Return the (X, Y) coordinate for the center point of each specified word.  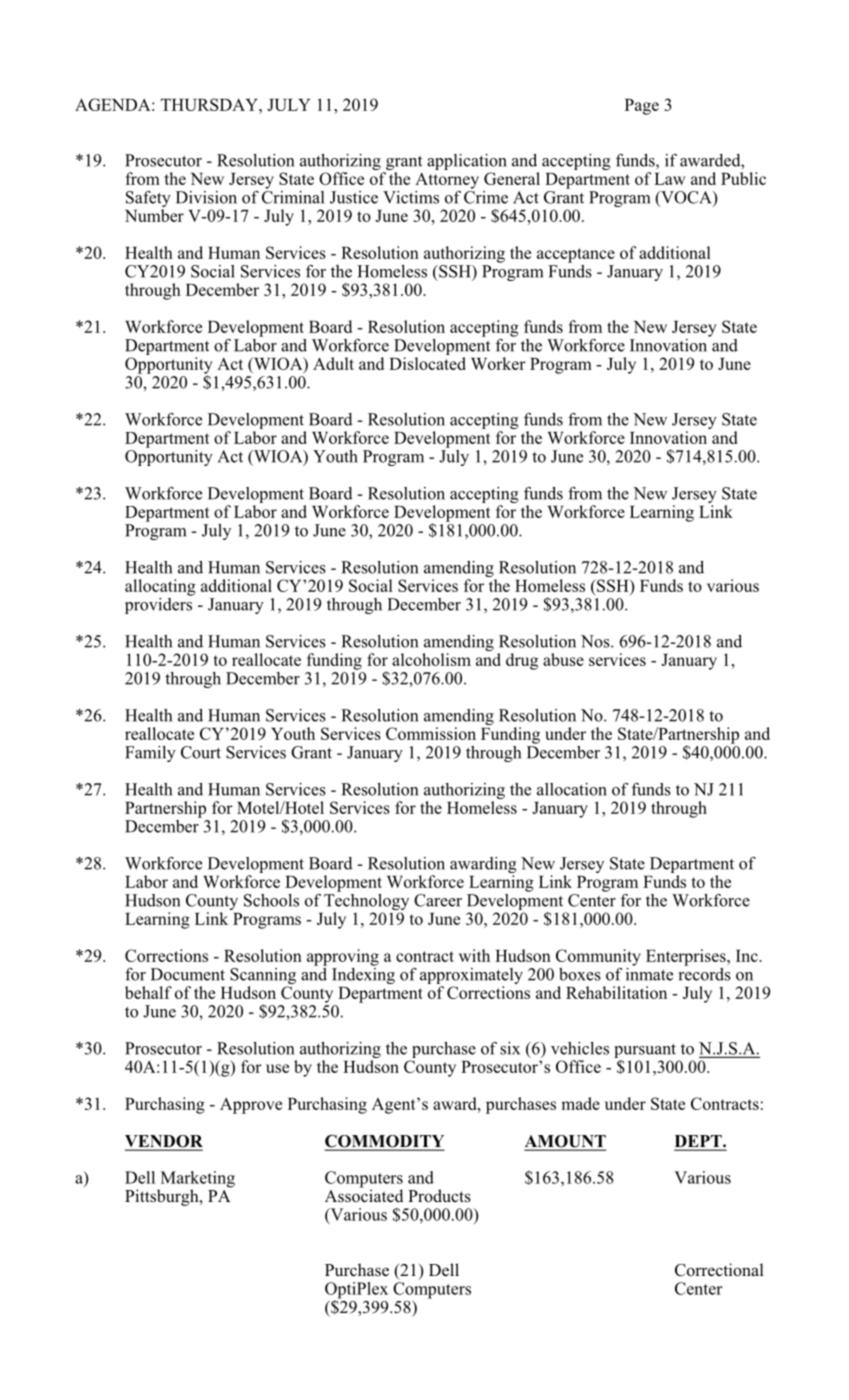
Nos (596, 641)
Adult (333, 363)
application (467, 163)
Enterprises (687, 957)
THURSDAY (210, 104)
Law (669, 179)
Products (439, 1196)
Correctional (719, 1270)
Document (188, 974)
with (474, 955)
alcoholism (431, 659)
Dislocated (427, 363)
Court (201, 752)
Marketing (196, 1180)
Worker (498, 363)
